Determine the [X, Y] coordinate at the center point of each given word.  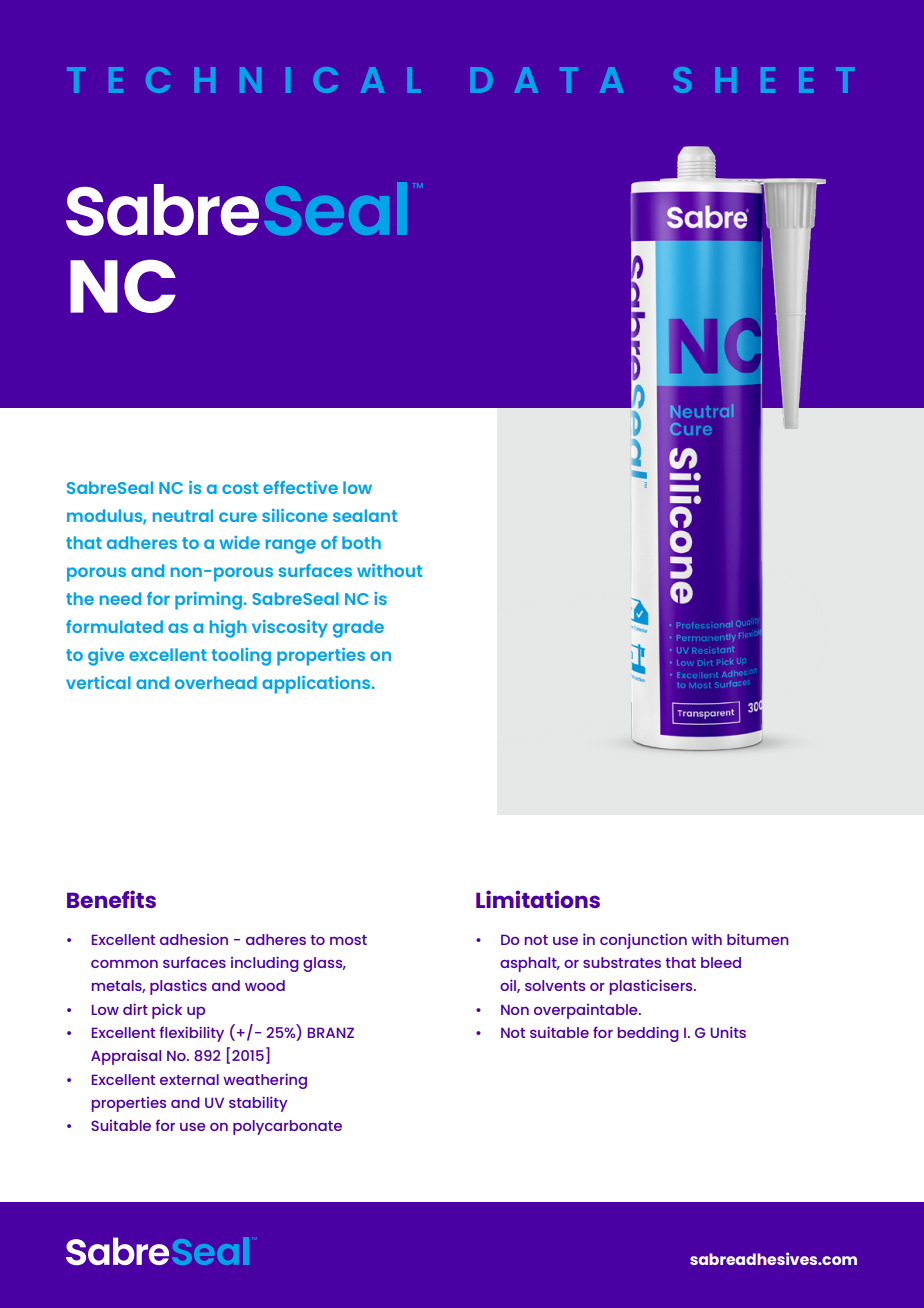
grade [358, 629]
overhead [216, 682]
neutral [183, 515]
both [361, 542]
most [348, 940]
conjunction [643, 941]
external [189, 1079]
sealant [365, 515]
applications [316, 685]
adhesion [194, 939]
